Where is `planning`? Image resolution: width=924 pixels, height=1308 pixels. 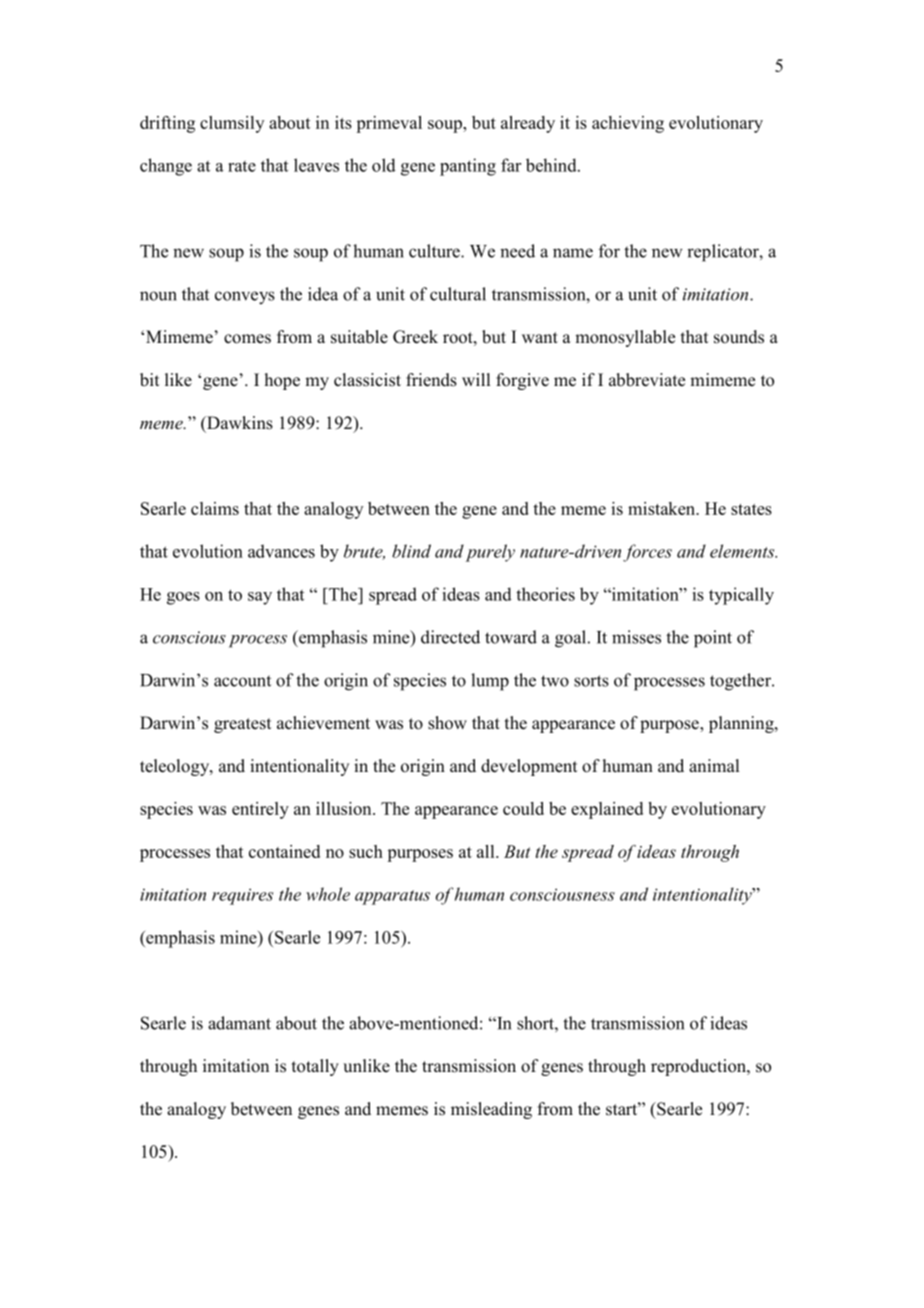
planning is located at coordinates (742, 724).
